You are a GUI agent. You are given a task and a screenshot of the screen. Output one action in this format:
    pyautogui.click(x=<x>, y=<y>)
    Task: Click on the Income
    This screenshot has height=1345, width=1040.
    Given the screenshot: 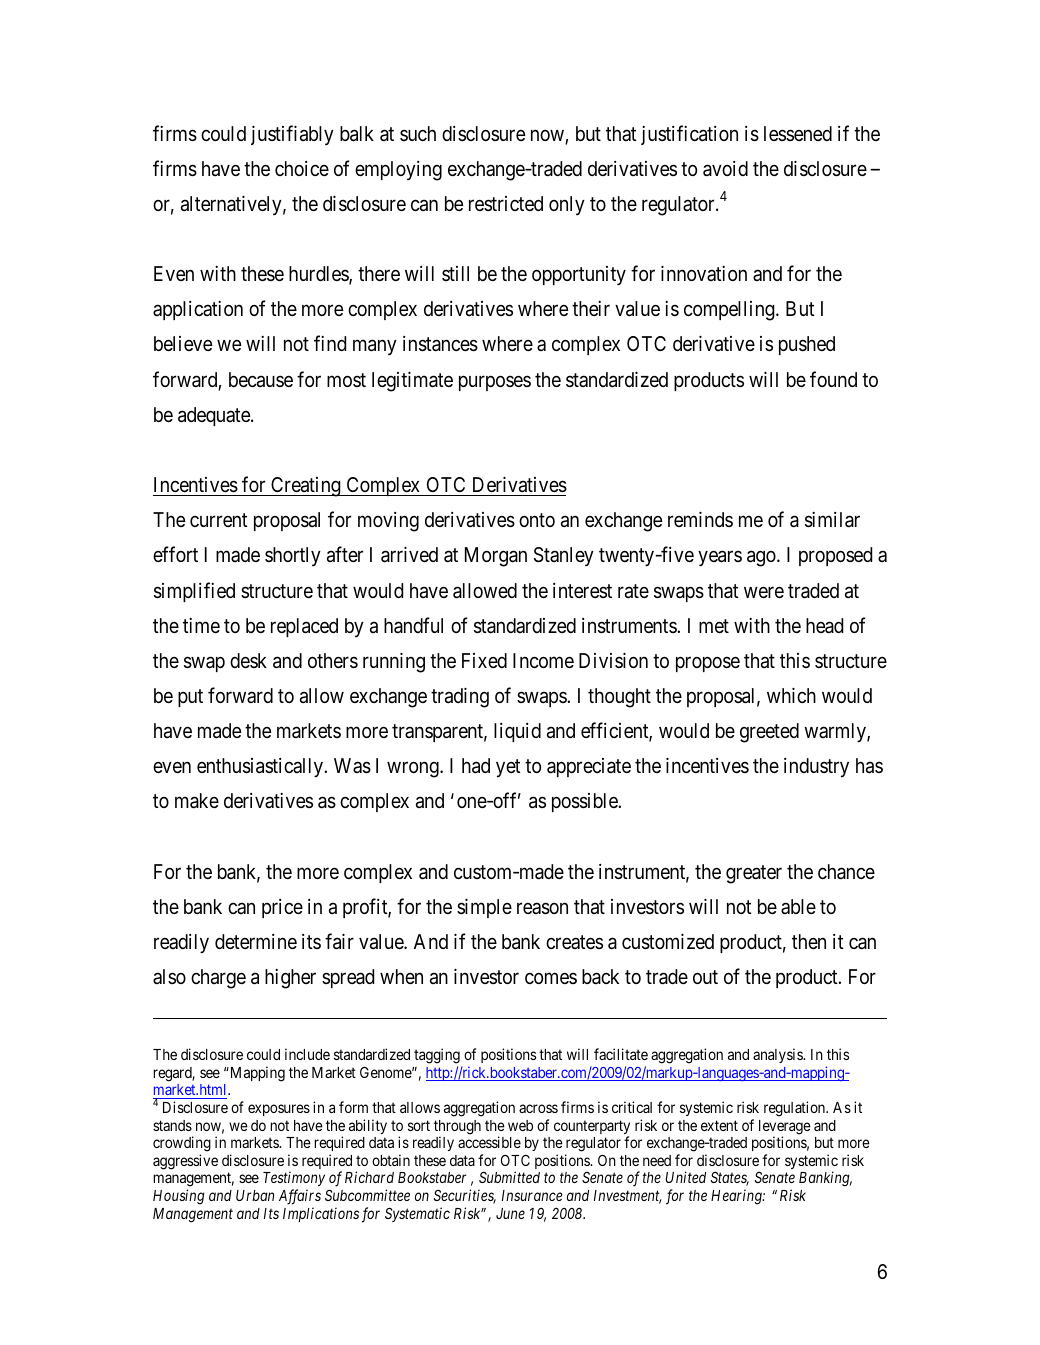 What is the action you would take?
    pyautogui.click(x=543, y=660)
